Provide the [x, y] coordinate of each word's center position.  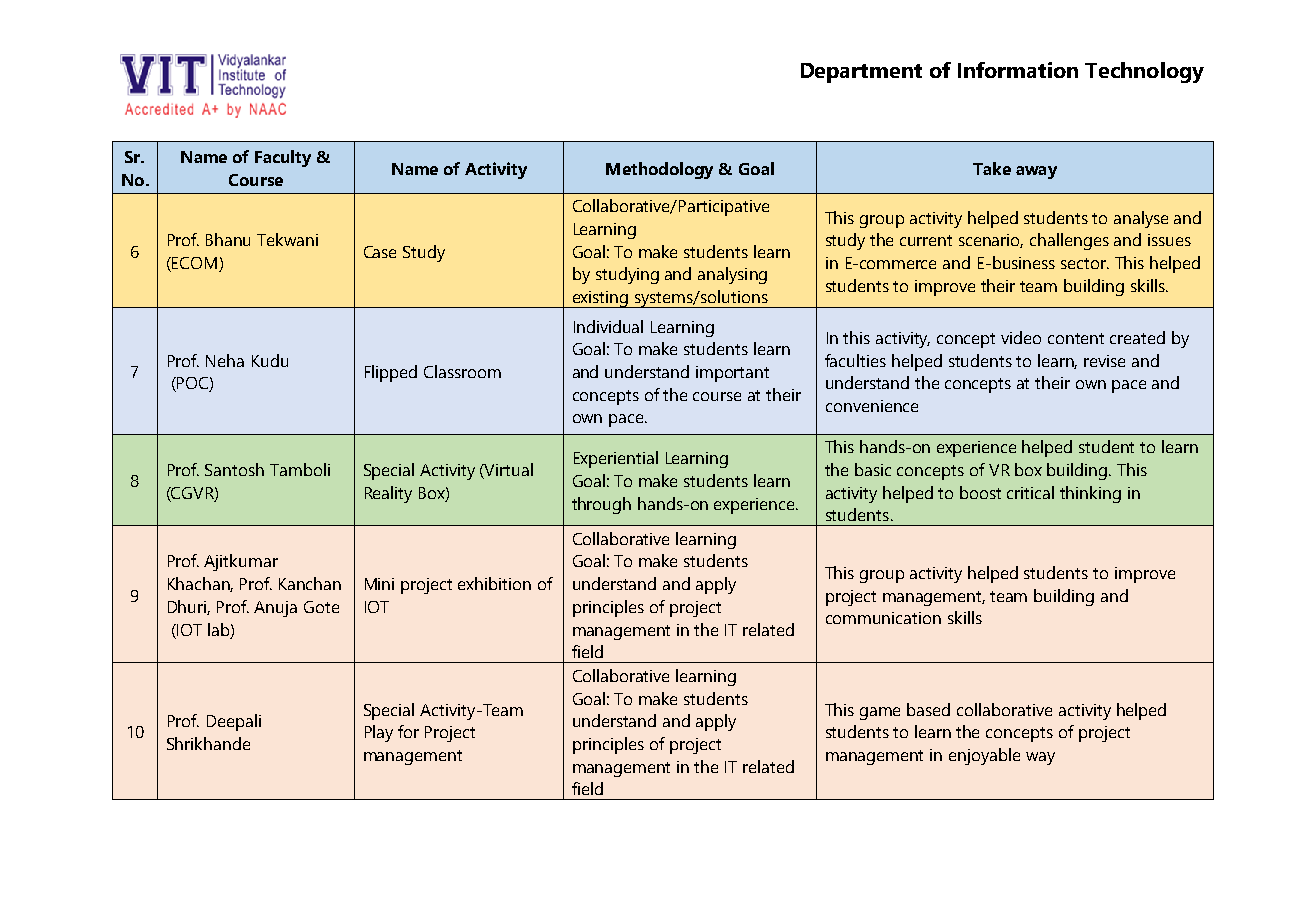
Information [1018, 70]
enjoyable [984, 756]
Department [861, 73]
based [928, 709]
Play [379, 733]
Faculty [283, 158]
